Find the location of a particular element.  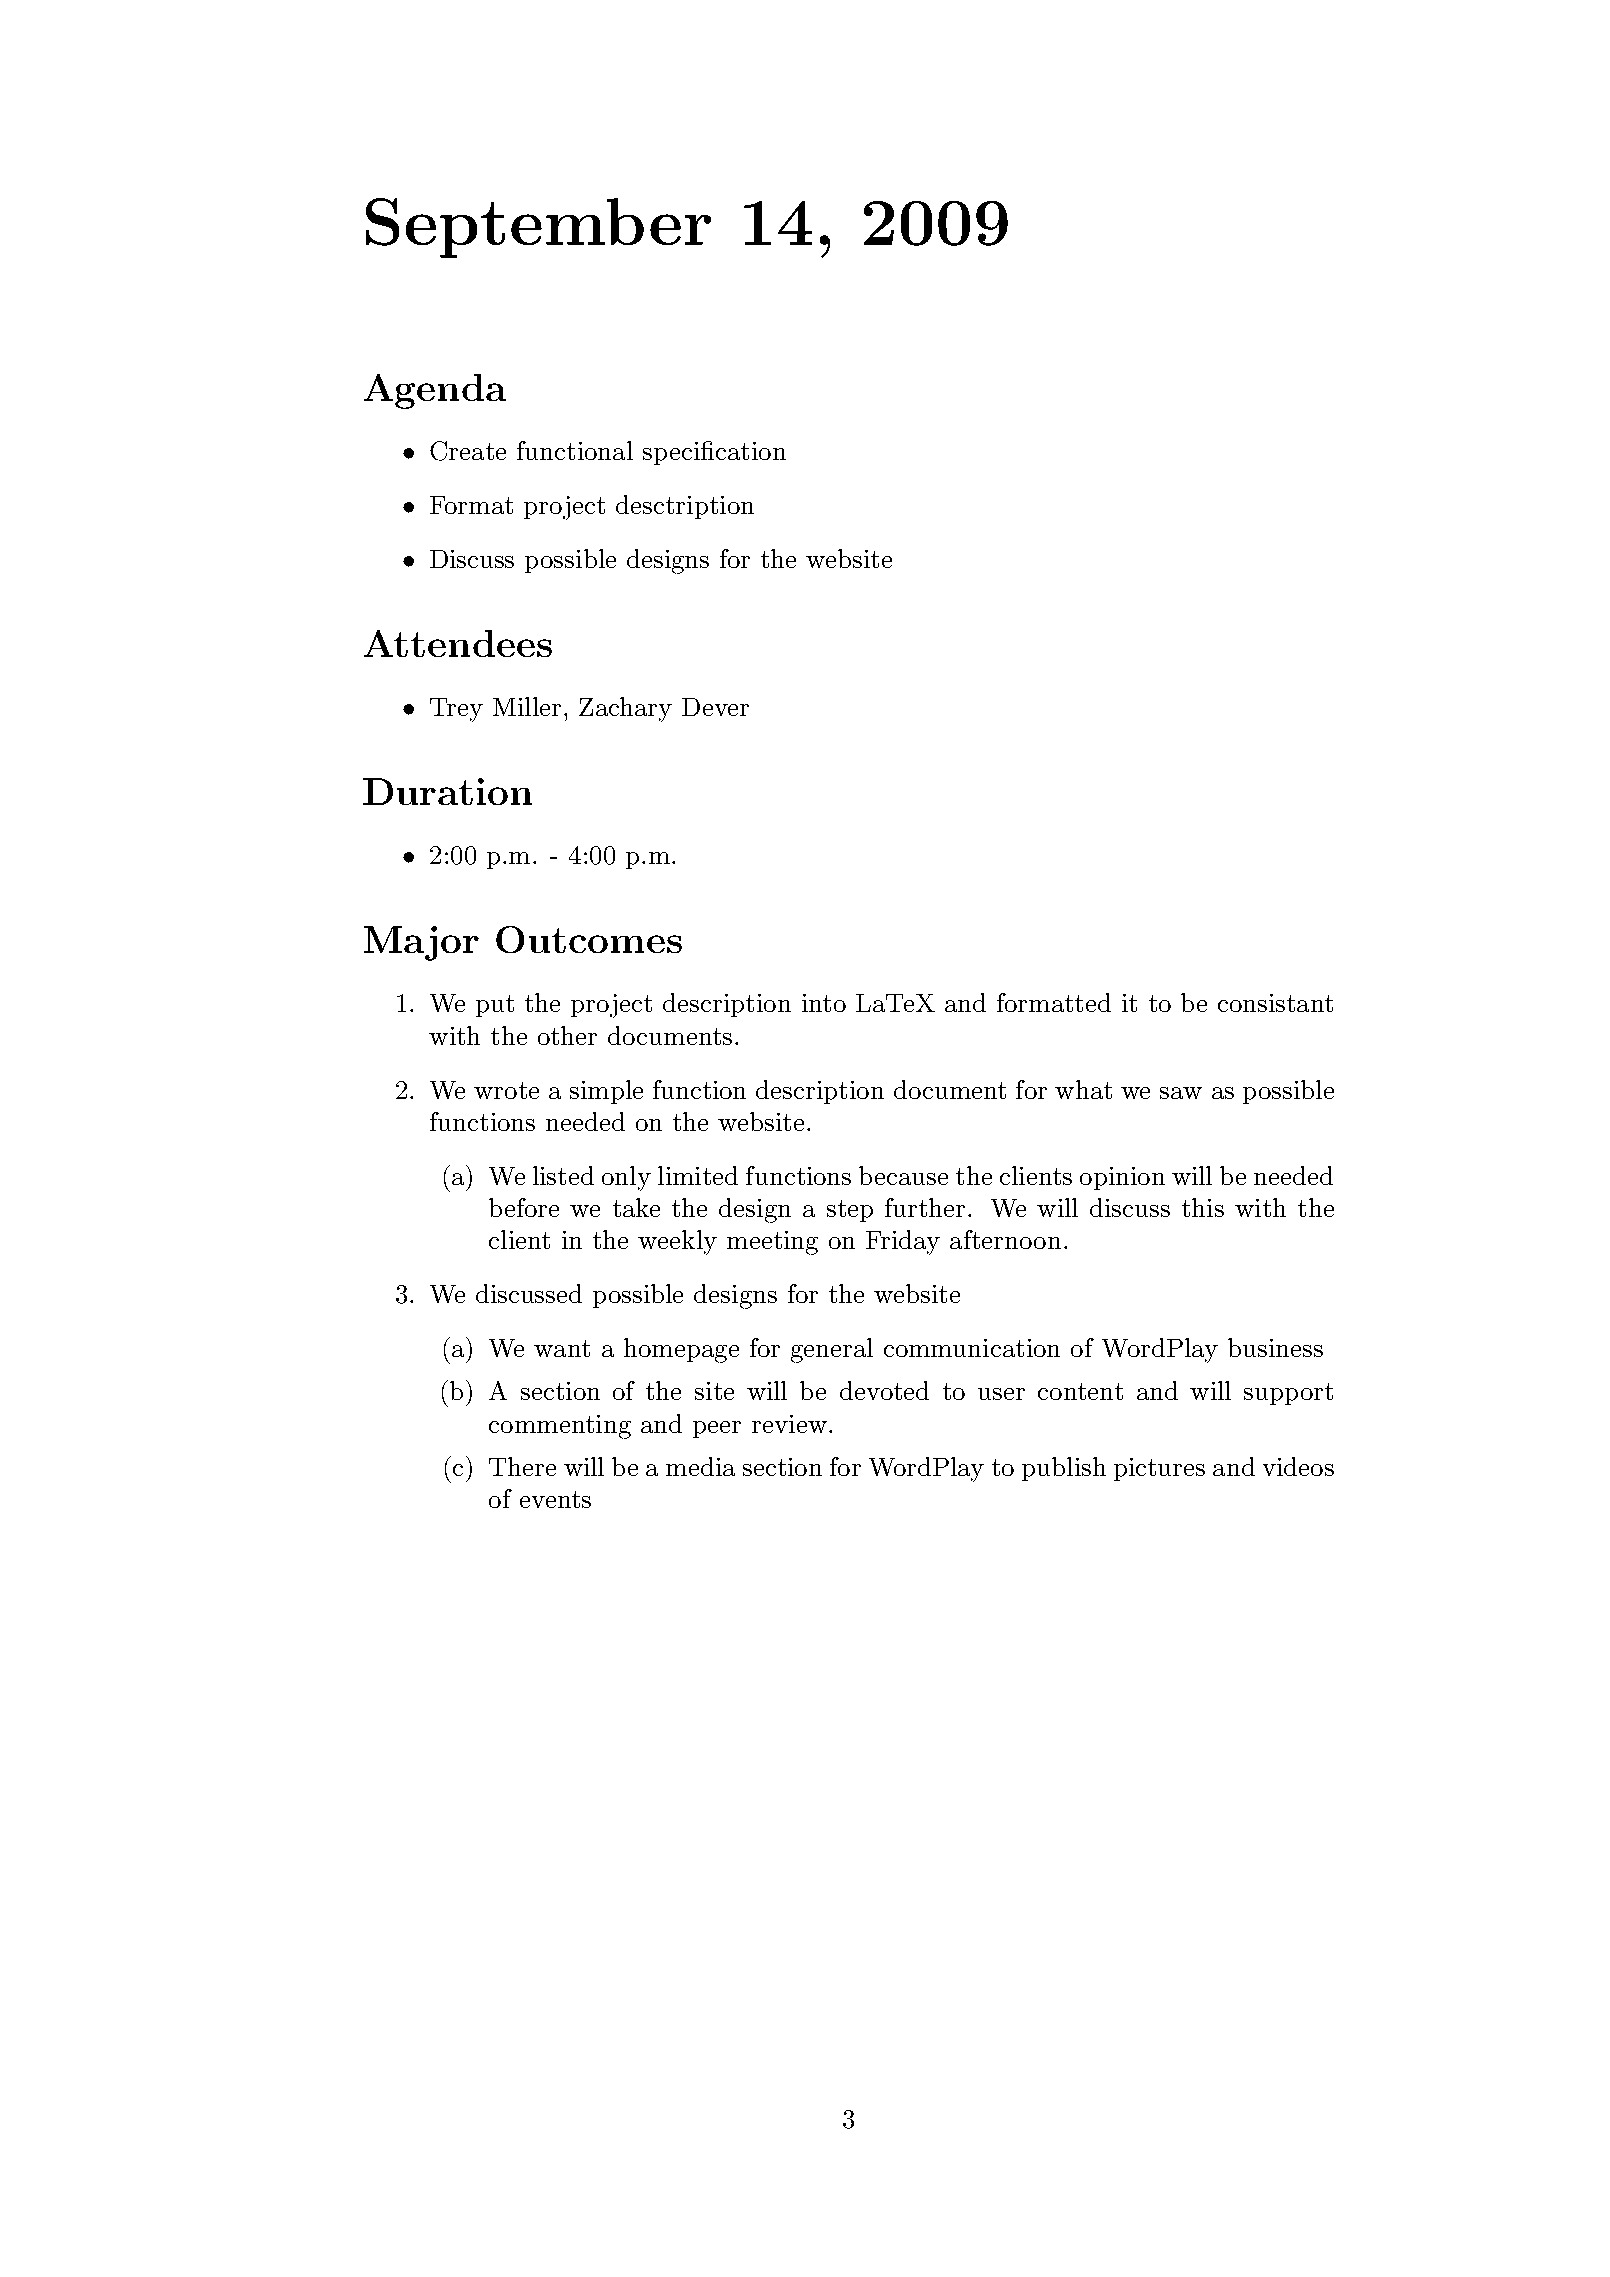

Create is located at coordinates (468, 451).
